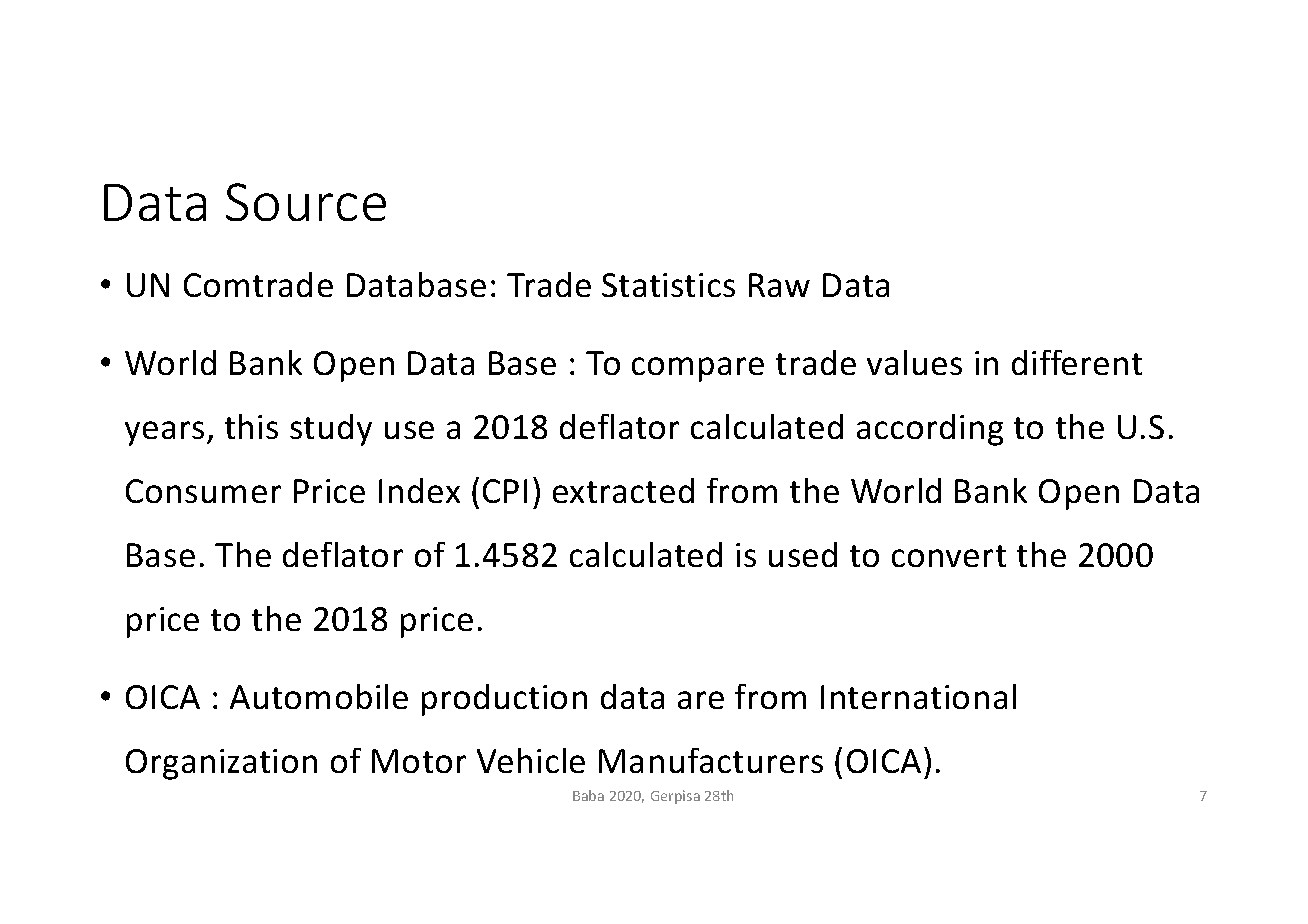 This image has height=924, width=1308. What do you see at coordinates (331, 430) in the image?
I see `study` at bounding box center [331, 430].
